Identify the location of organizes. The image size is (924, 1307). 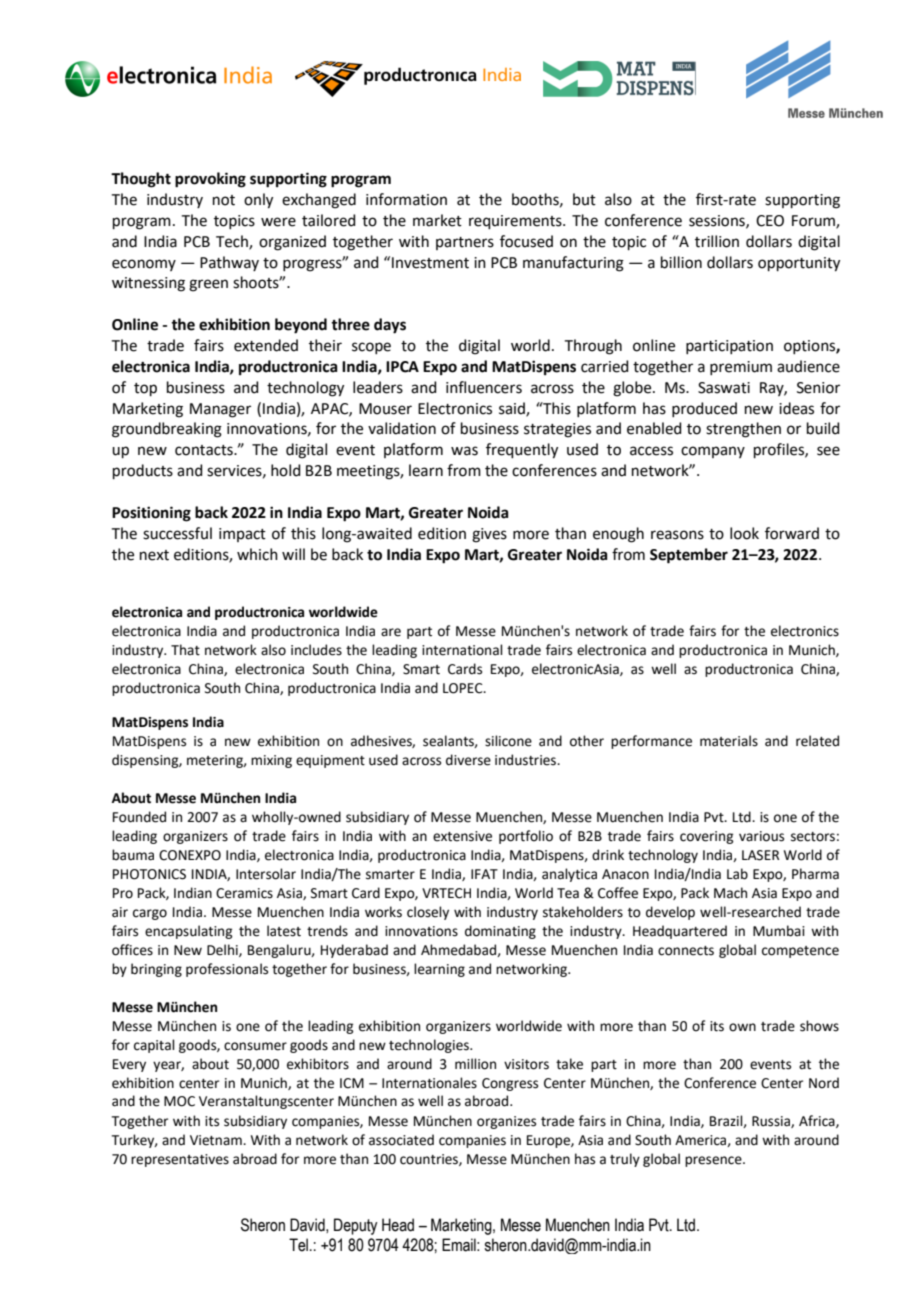
(506, 1122).
